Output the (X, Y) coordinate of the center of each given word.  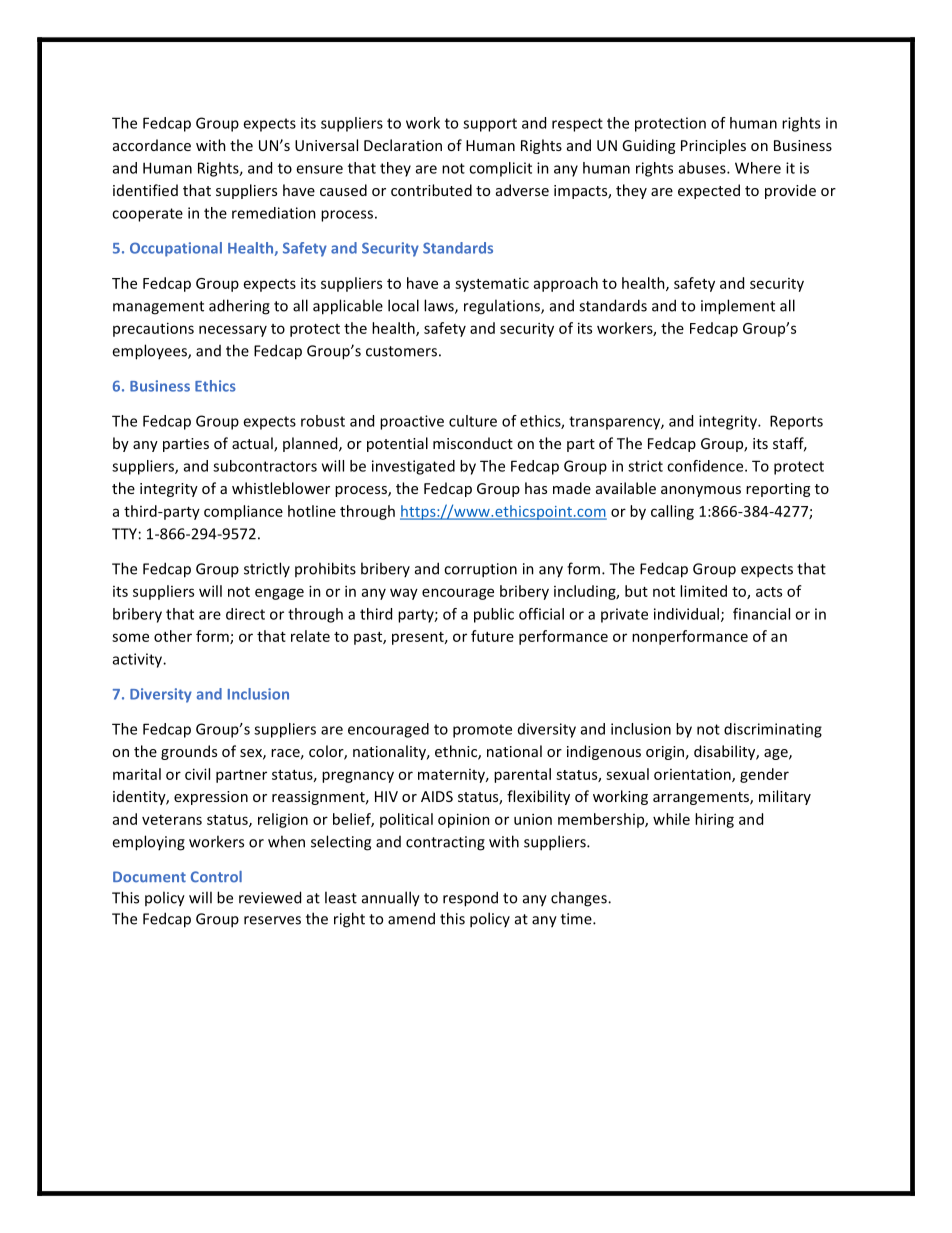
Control (216, 877)
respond (470, 899)
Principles (713, 146)
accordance (152, 145)
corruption (480, 570)
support (490, 125)
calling (672, 512)
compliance (243, 512)
